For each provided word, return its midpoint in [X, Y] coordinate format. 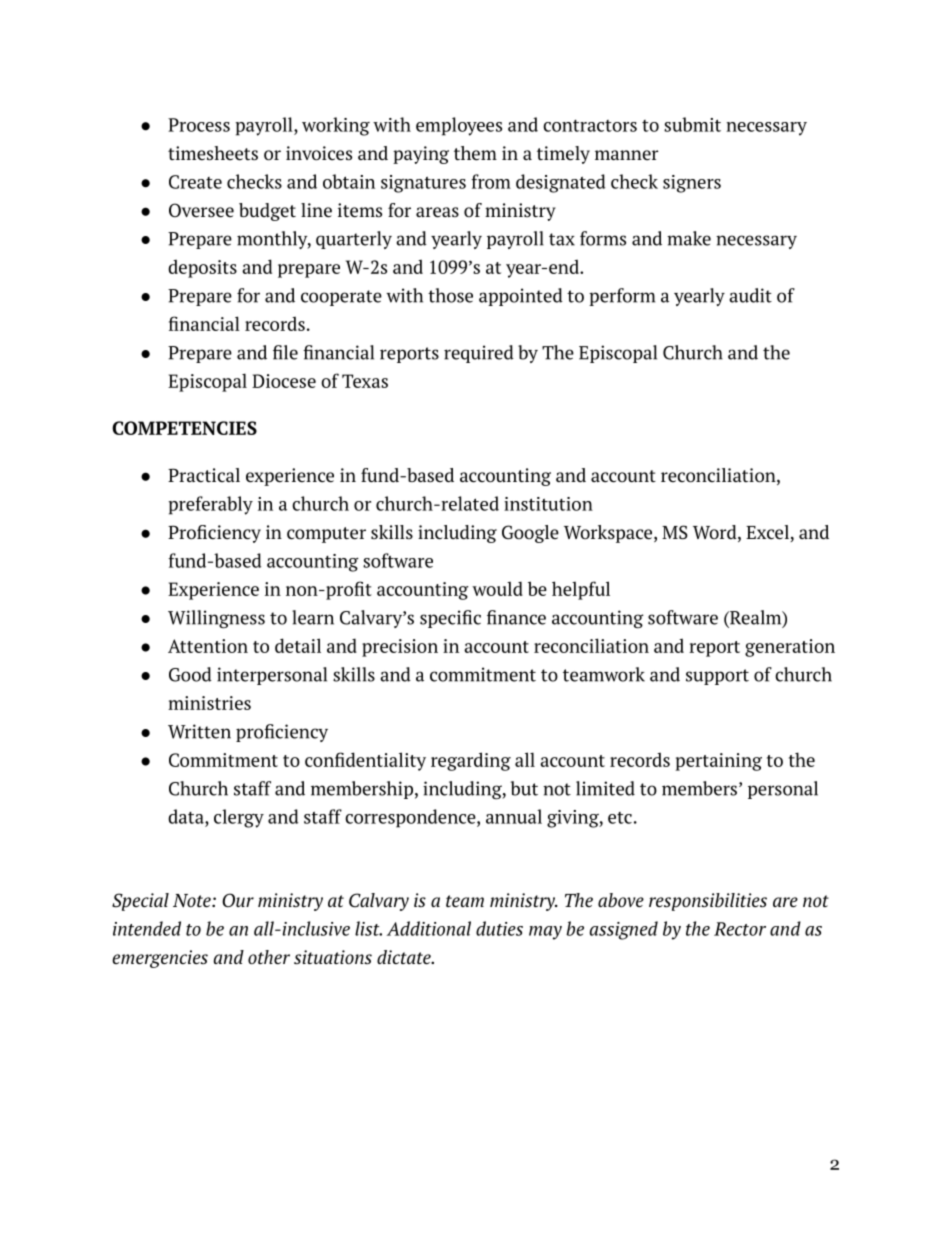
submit [692, 124]
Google [530, 534]
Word [716, 533]
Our [238, 900]
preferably [210, 505]
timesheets [213, 153]
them [475, 153]
